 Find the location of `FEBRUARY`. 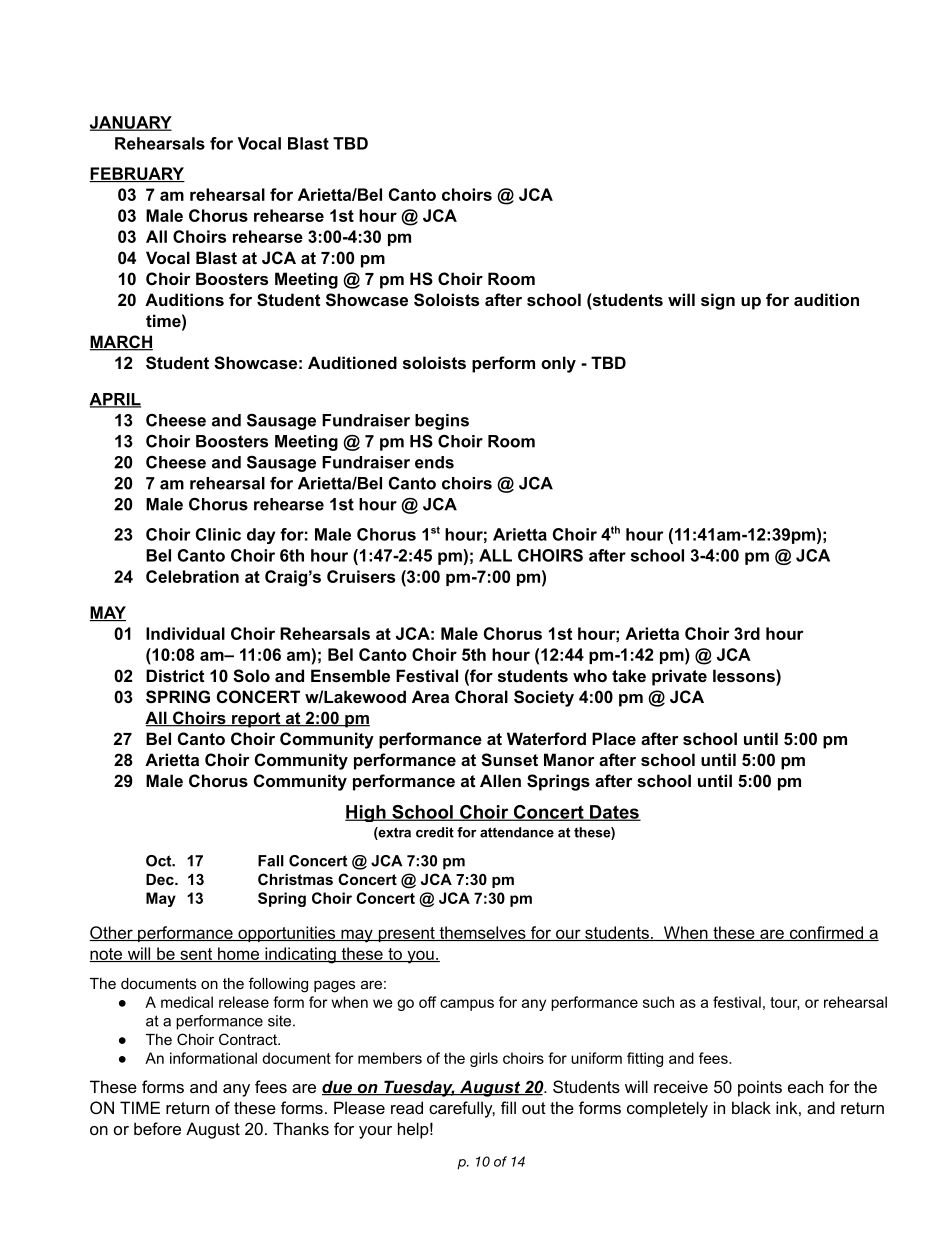

FEBRUARY is located at coordinates (137, 174).
